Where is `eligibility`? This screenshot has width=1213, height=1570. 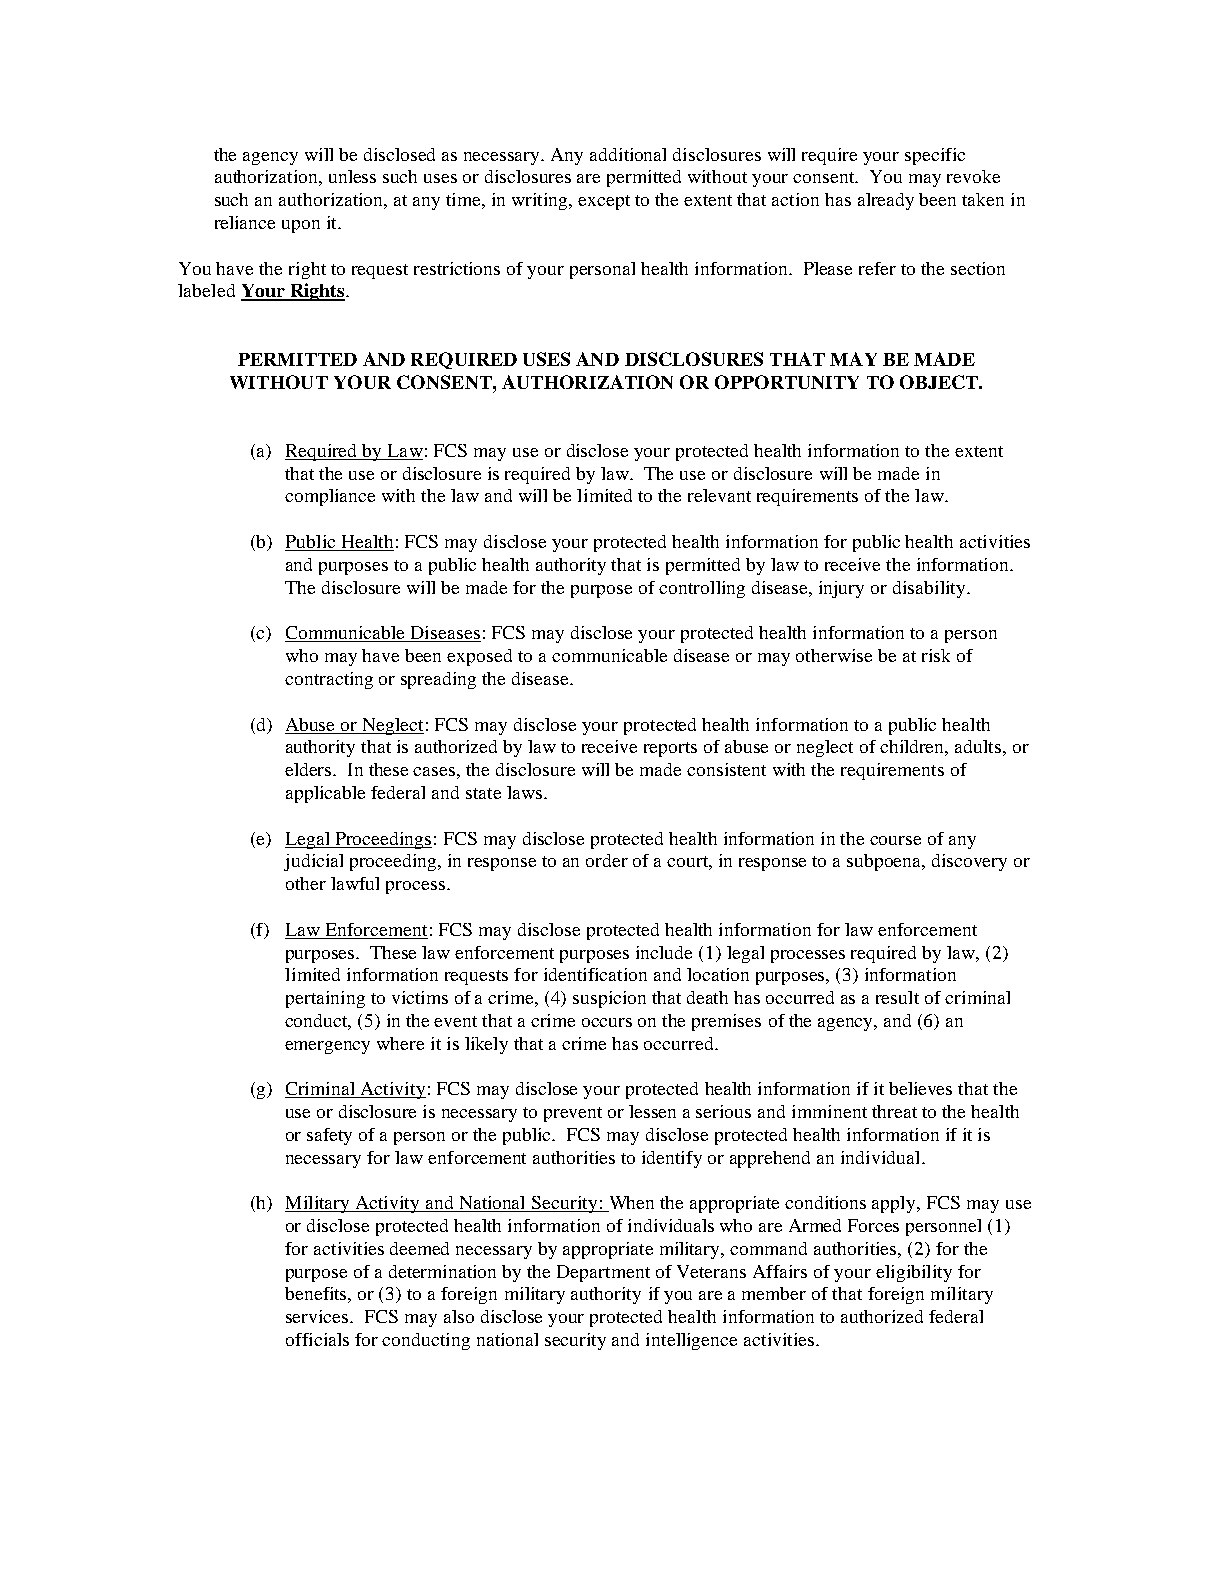 eligibility is located at coordinates (914, 1273).
